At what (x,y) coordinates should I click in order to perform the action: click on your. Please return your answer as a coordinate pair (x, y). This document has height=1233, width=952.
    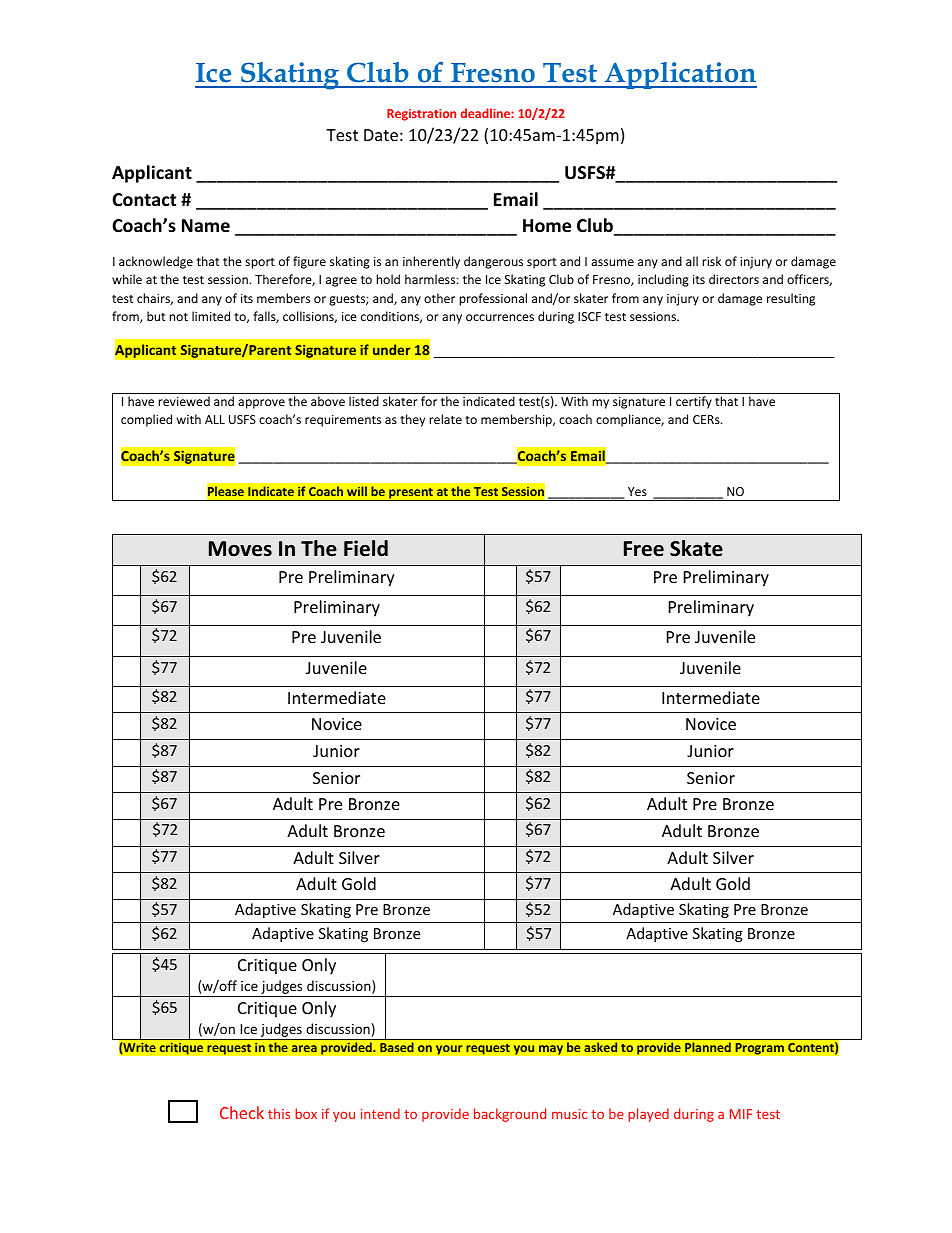
    Looking at the image, I should click on (449, 1050).
